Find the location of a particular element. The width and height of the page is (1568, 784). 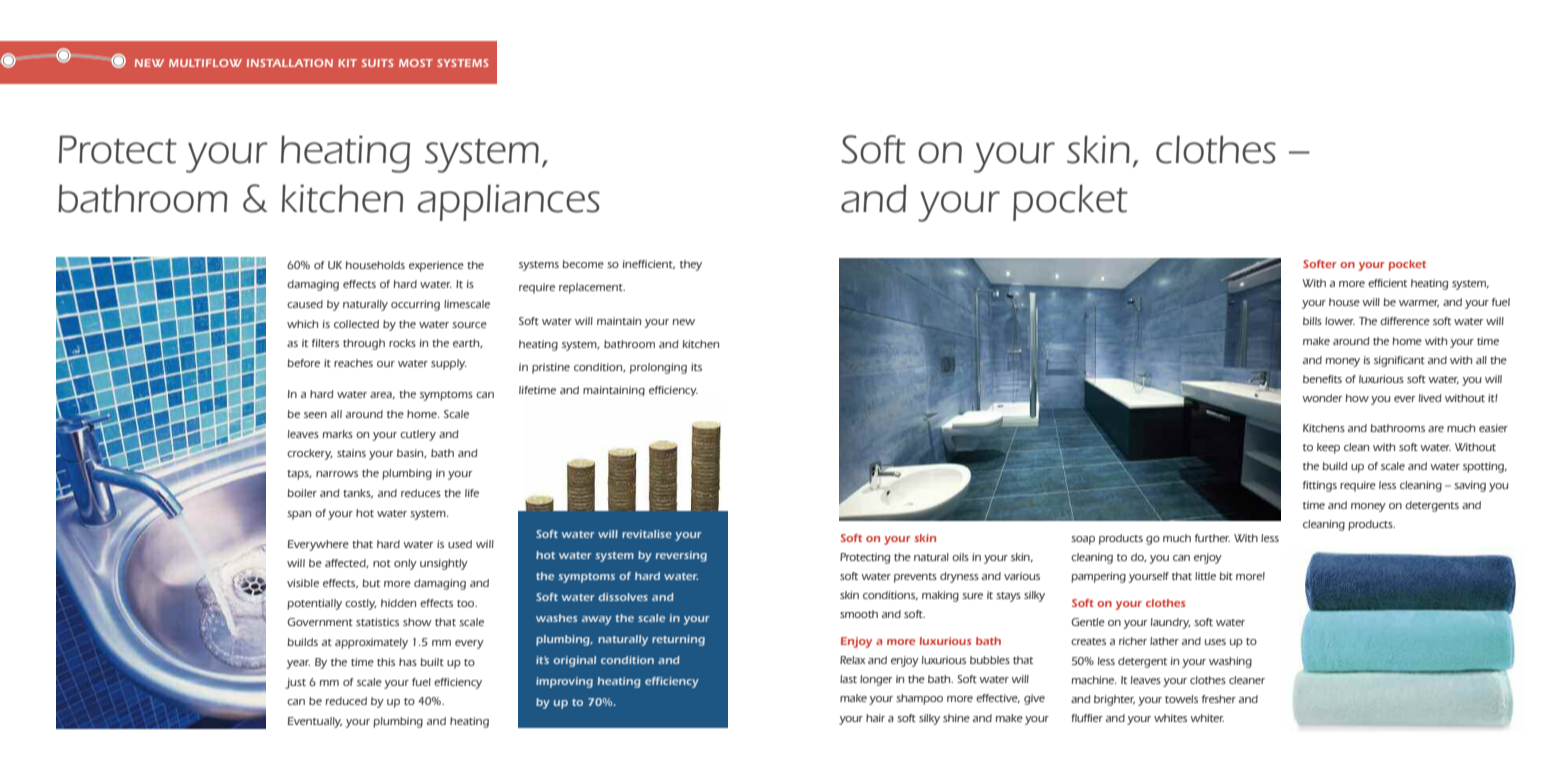

reduced is located at coordinates (346, 701).
